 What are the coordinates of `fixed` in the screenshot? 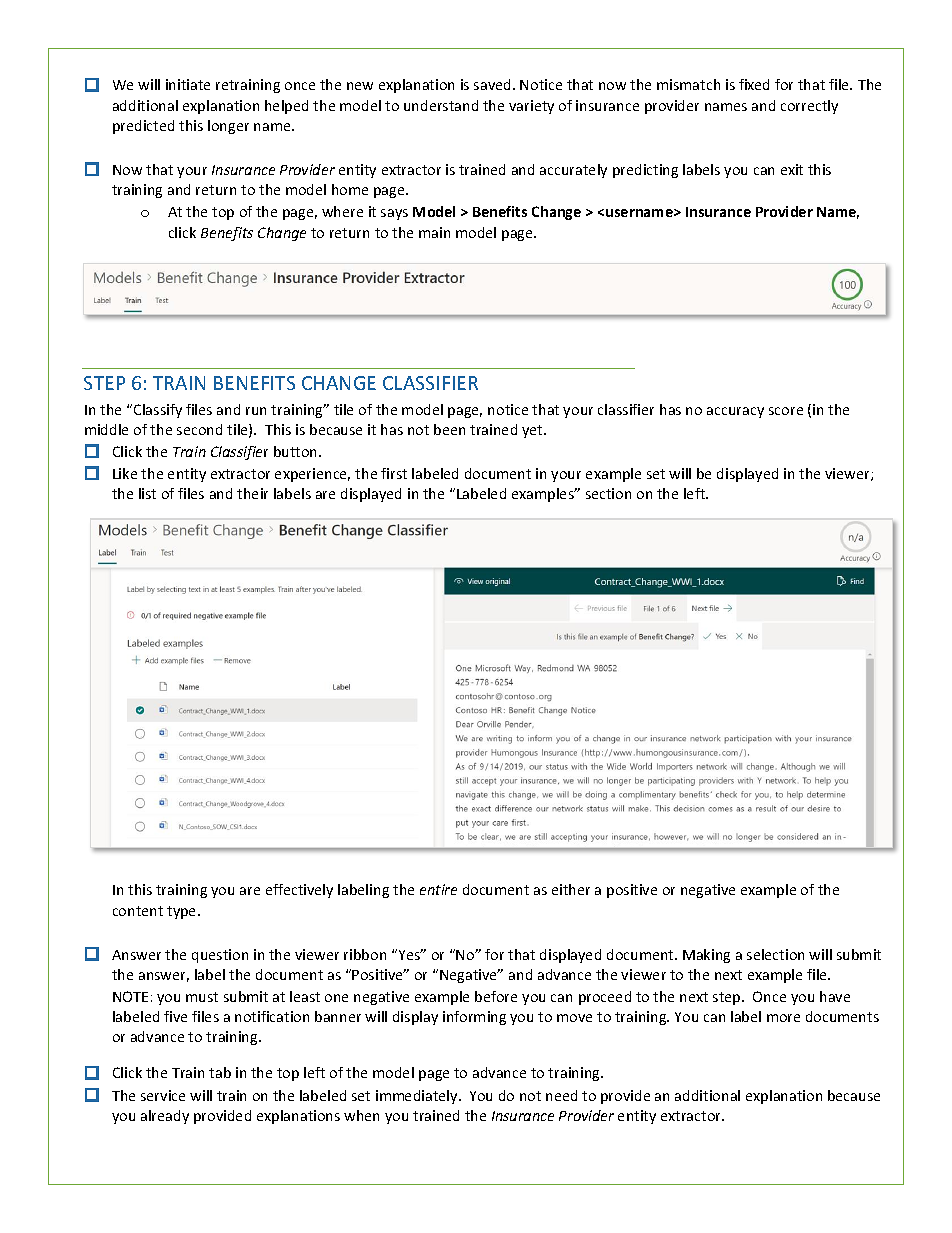 It's located at (754, 84).
